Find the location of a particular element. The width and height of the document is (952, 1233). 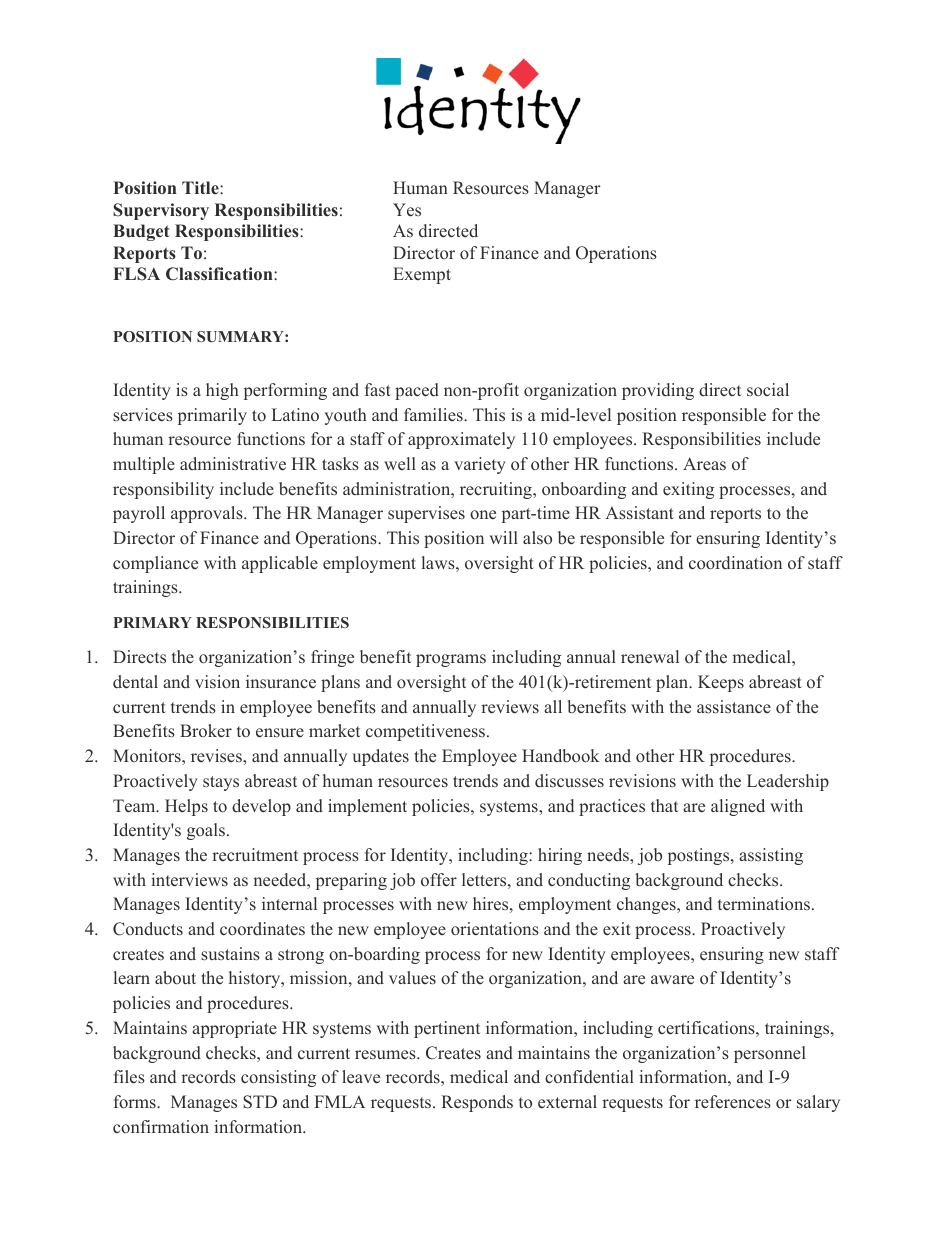

Yes is located at coordinates (407, 210).
